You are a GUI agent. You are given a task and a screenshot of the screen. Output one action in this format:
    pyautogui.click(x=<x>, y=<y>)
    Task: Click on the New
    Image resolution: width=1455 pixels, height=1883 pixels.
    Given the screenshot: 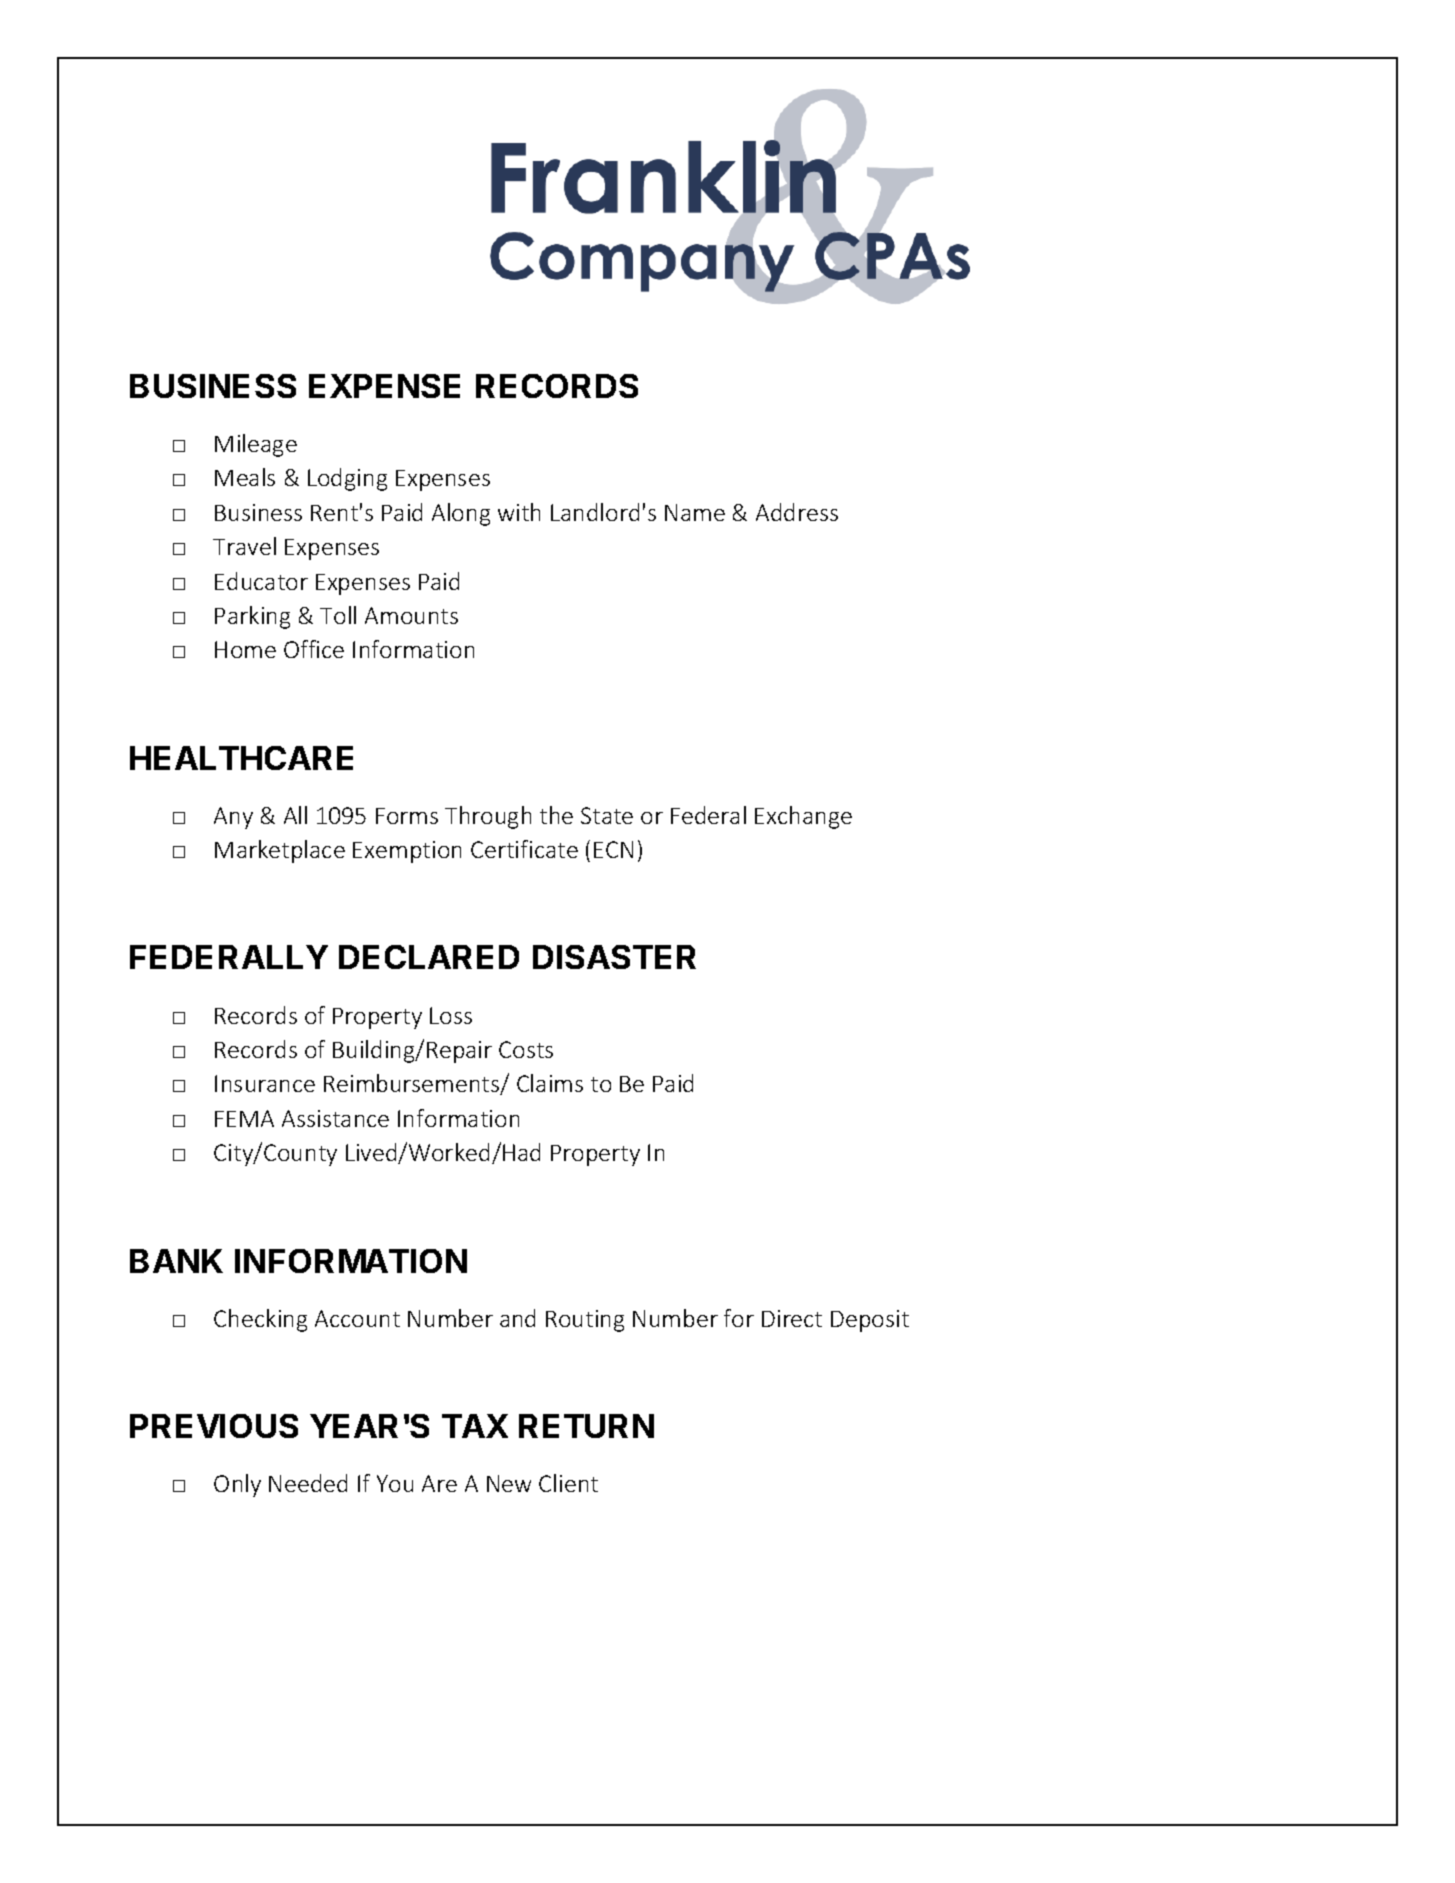 What is the action you would take?
    pyautogui.click(x=509, y=1483)
